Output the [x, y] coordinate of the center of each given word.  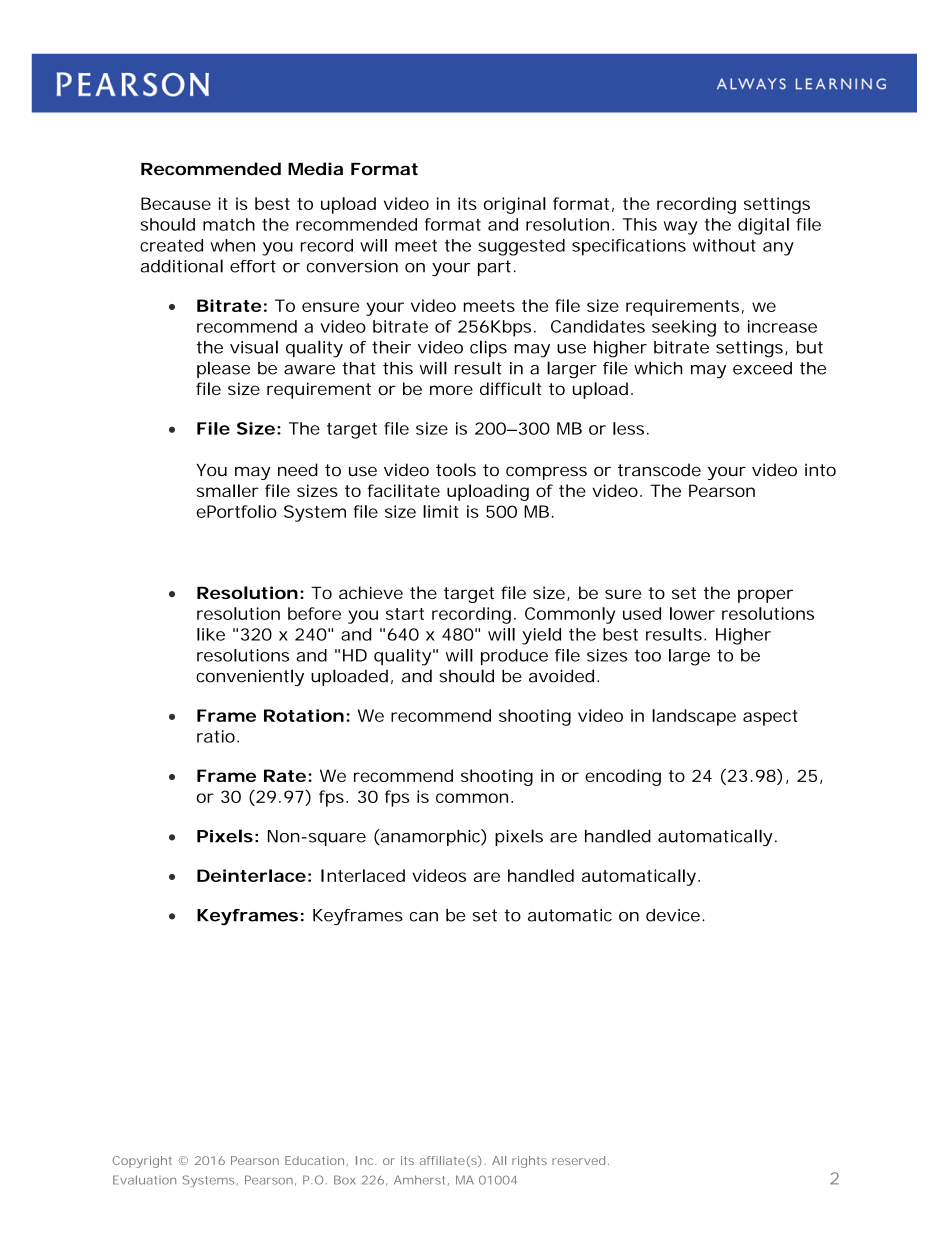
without [724, 245]
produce [514, 657]
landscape [694, 717]
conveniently [250, 677]
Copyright [142, 1162]
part [497, 268]
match [229, 224]
